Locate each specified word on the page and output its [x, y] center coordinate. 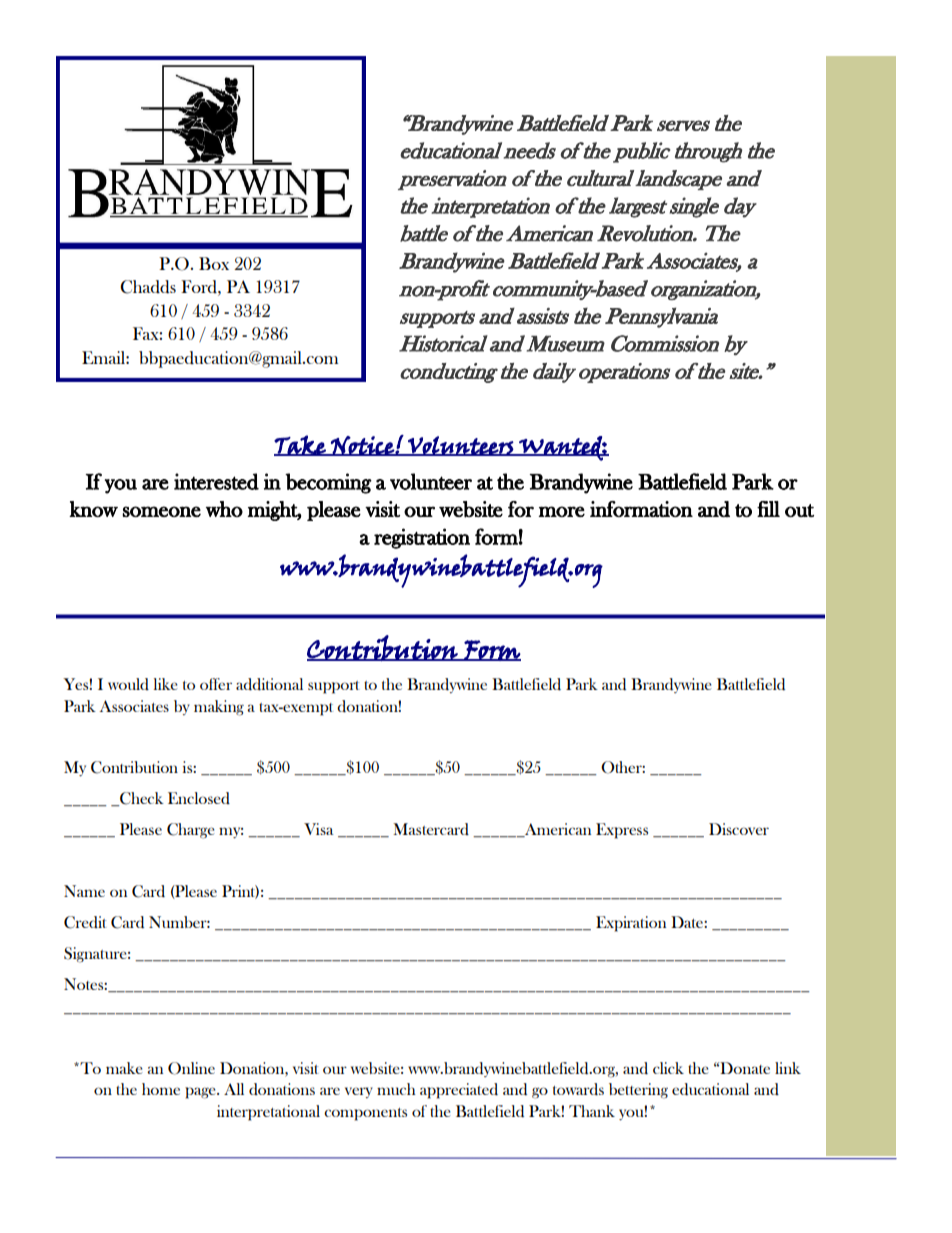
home [161, 1089]
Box [214, 263]
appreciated [459, 1091]
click [668, 1068]
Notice [362, 446]
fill [768, 509]
